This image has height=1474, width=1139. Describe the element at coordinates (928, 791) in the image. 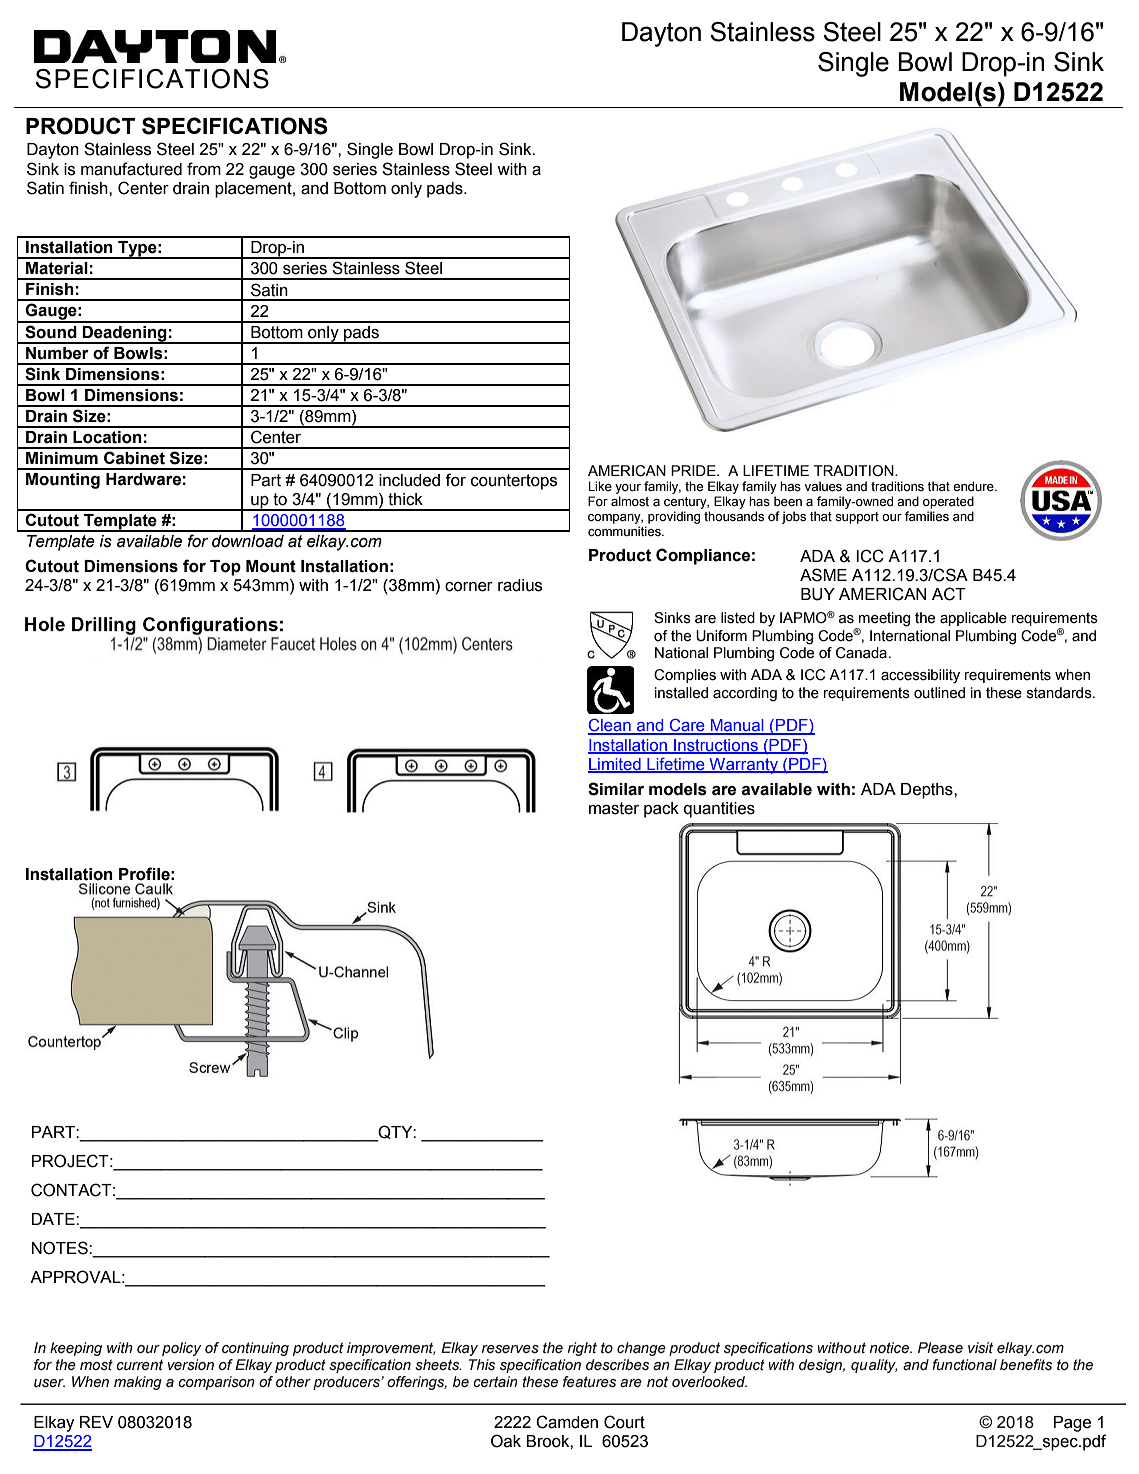

I see `Depths` at that location.
